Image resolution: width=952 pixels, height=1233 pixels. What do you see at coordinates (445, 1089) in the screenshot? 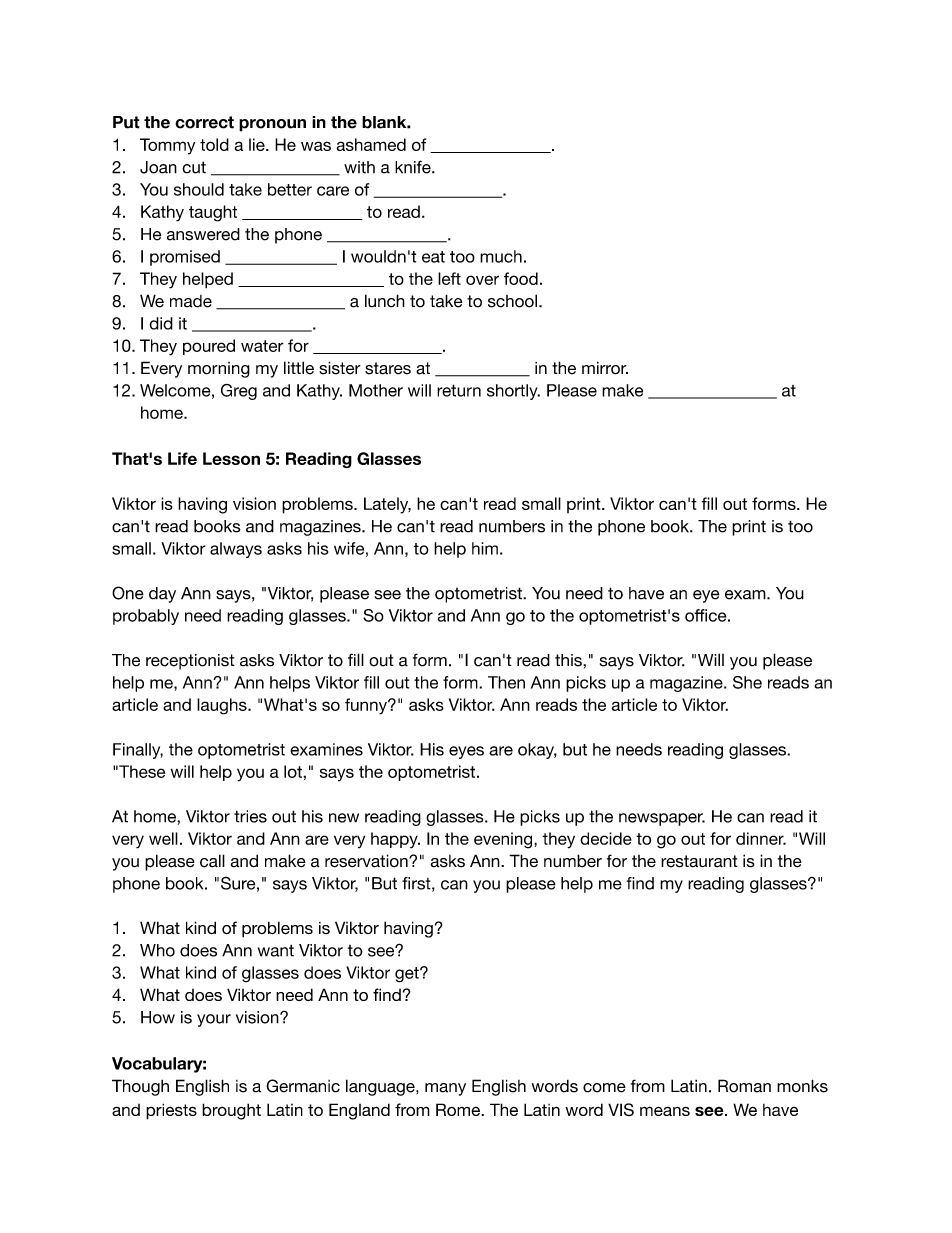
I see `many` at bounding box center [445, 1089].
